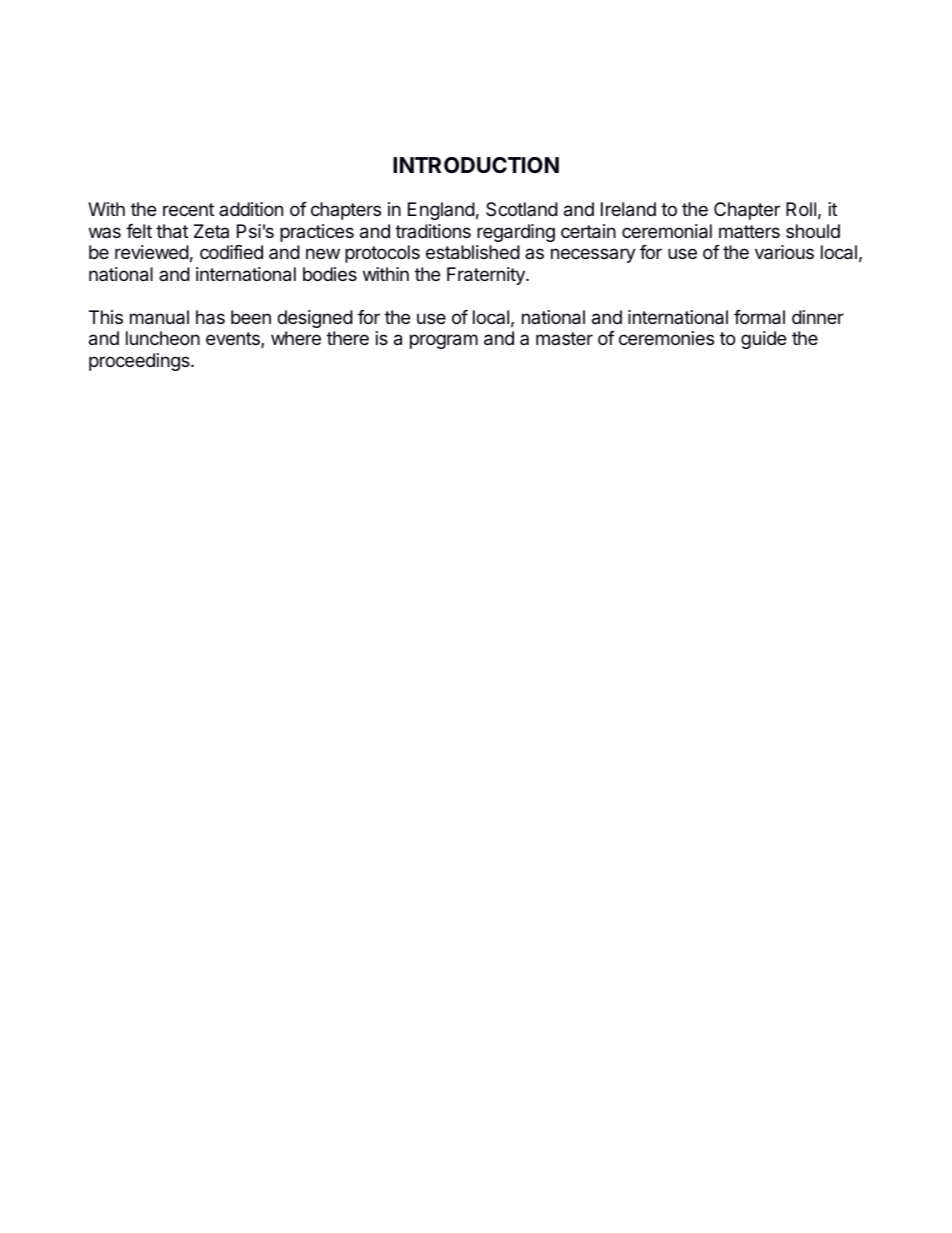 The width and height of the screenshot is (952, 1233). Describe the element at coordinates (801, 209) in the screenshot. I see `Roll` at that location.
